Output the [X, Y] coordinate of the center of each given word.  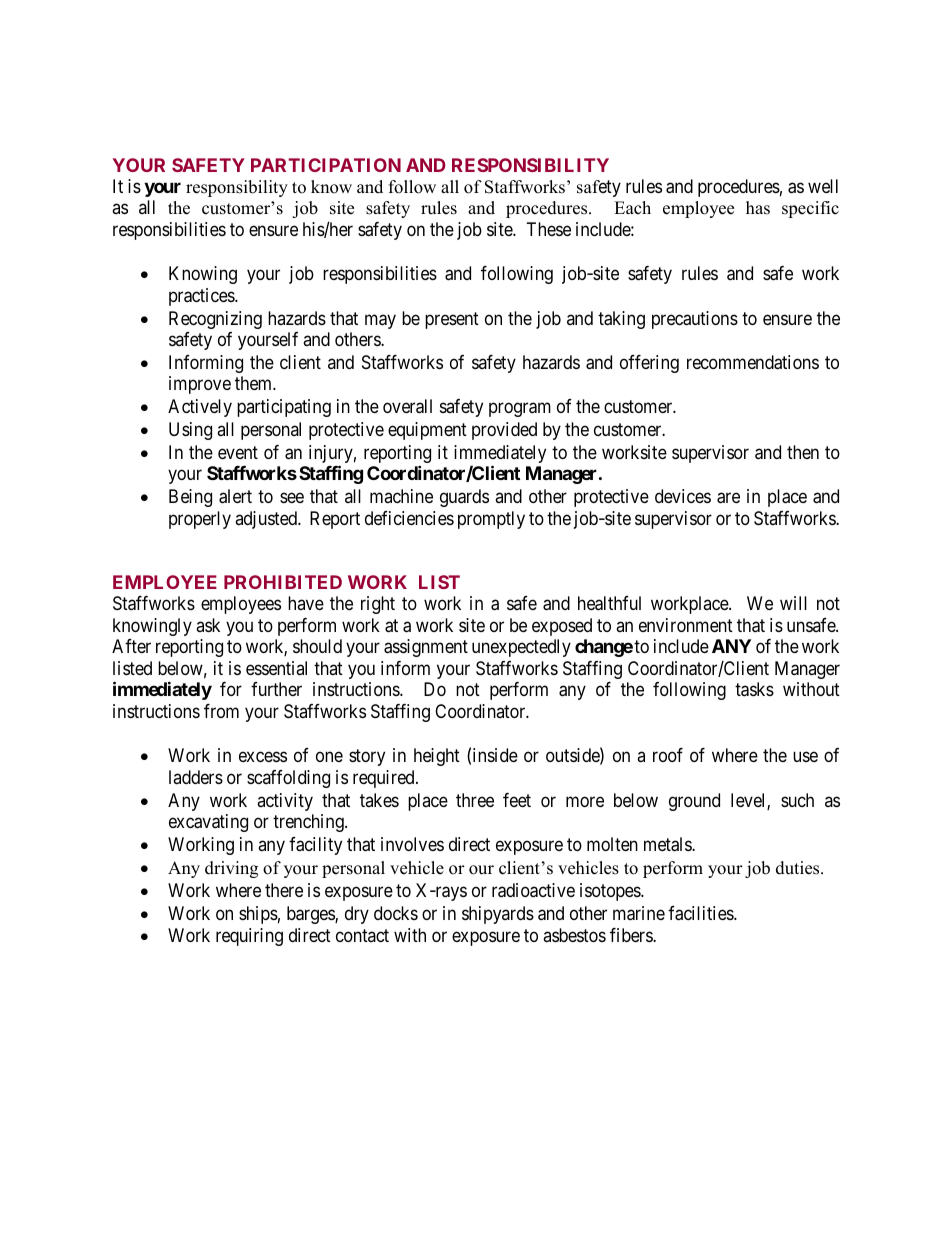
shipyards [498, 915]
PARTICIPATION [326, 165]
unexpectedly [521, 648]
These [549, 229]
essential [276, 668]
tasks [754, 689]
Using [190, 431]
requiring [249, 937]
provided [504, 431]
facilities [701, 913]
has [758, 208]
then [803, 452]
